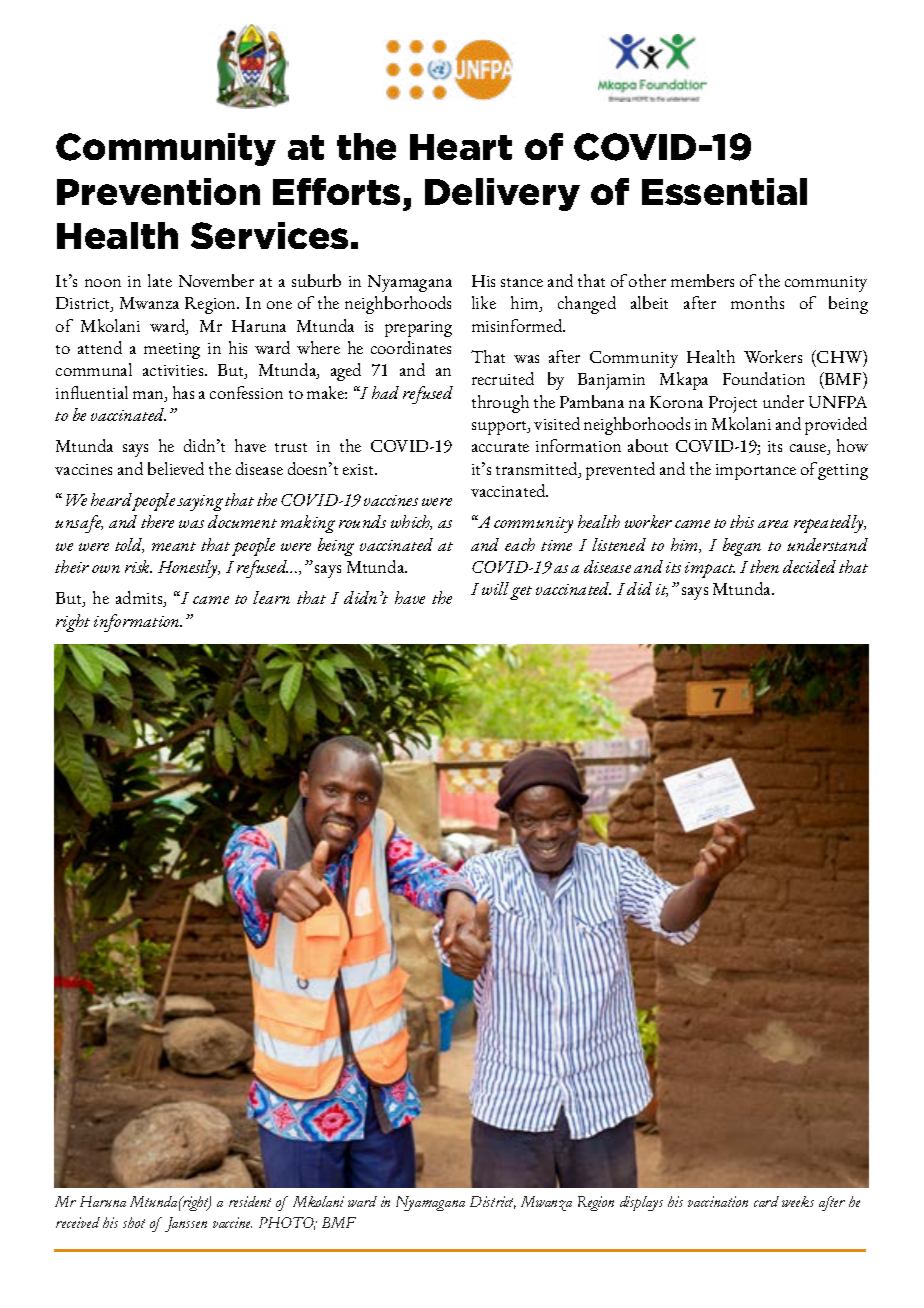 This screenshot has width=924, height=1308. What do you see at coordinates (250, 1201) in the screenshot?
I see `resident` at bounding box center [250, 1201].
